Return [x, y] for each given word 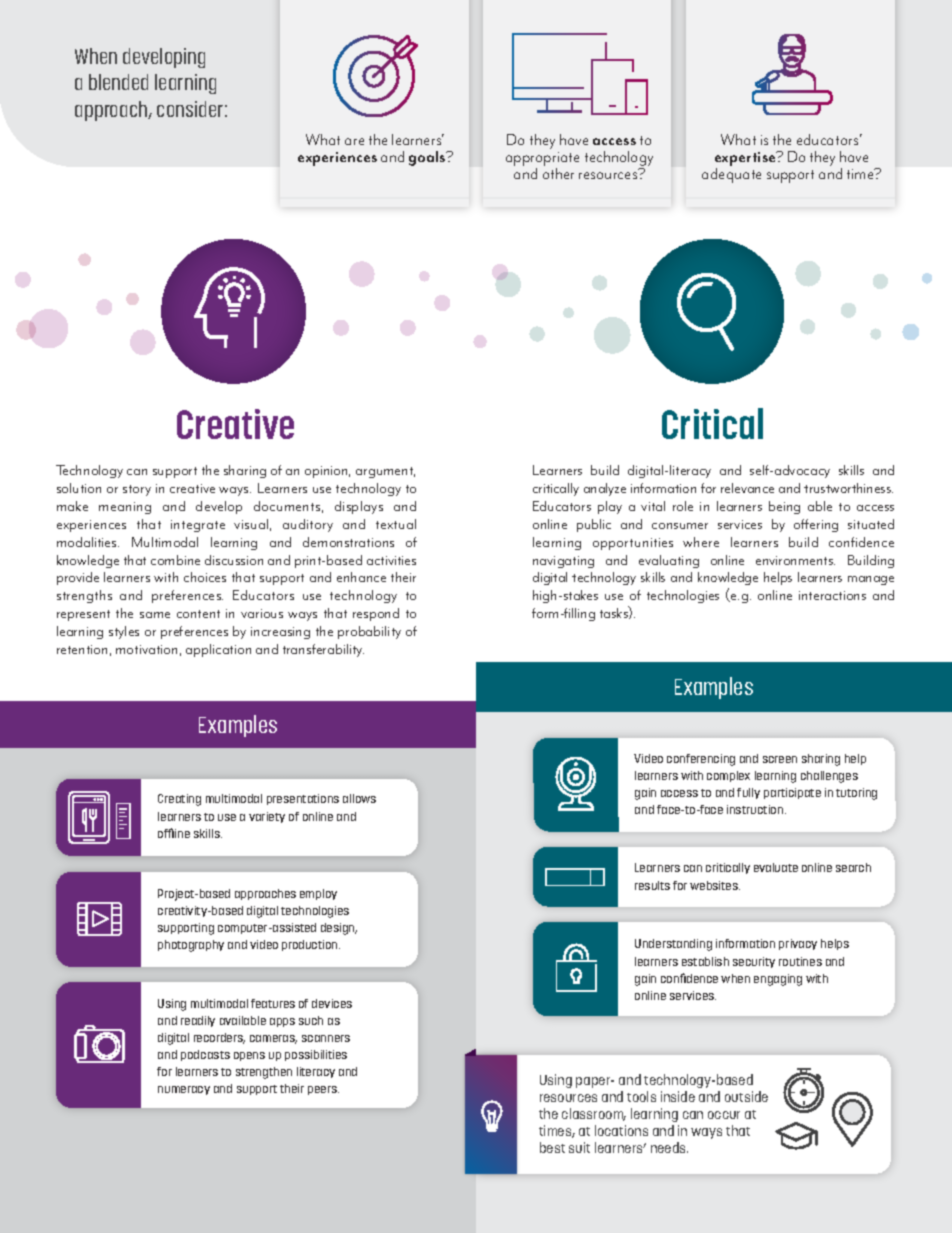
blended [118, 82]
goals [428, 158]
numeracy [184, 1090]
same [155, 615]
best [552, 1147]
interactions [832, 595]
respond [376, 614]
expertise [746, 160]
